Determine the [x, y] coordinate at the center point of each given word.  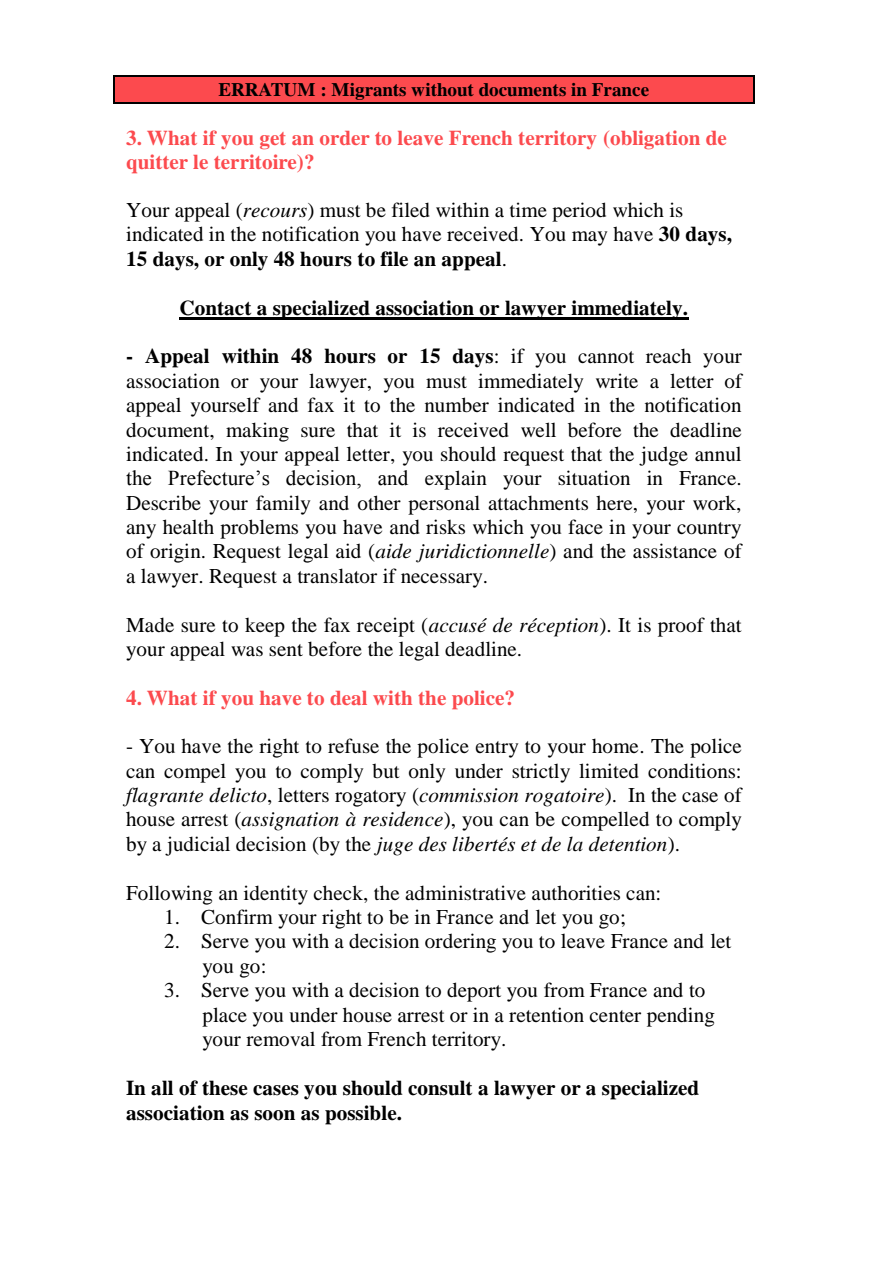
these [225, 1088]
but [386, 771]
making [257, 432]
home [615, 746]
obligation [654, 139]
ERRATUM [267, 90]
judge [663, 456]
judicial [197, 846]
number [457, 405]
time [528, 209]
